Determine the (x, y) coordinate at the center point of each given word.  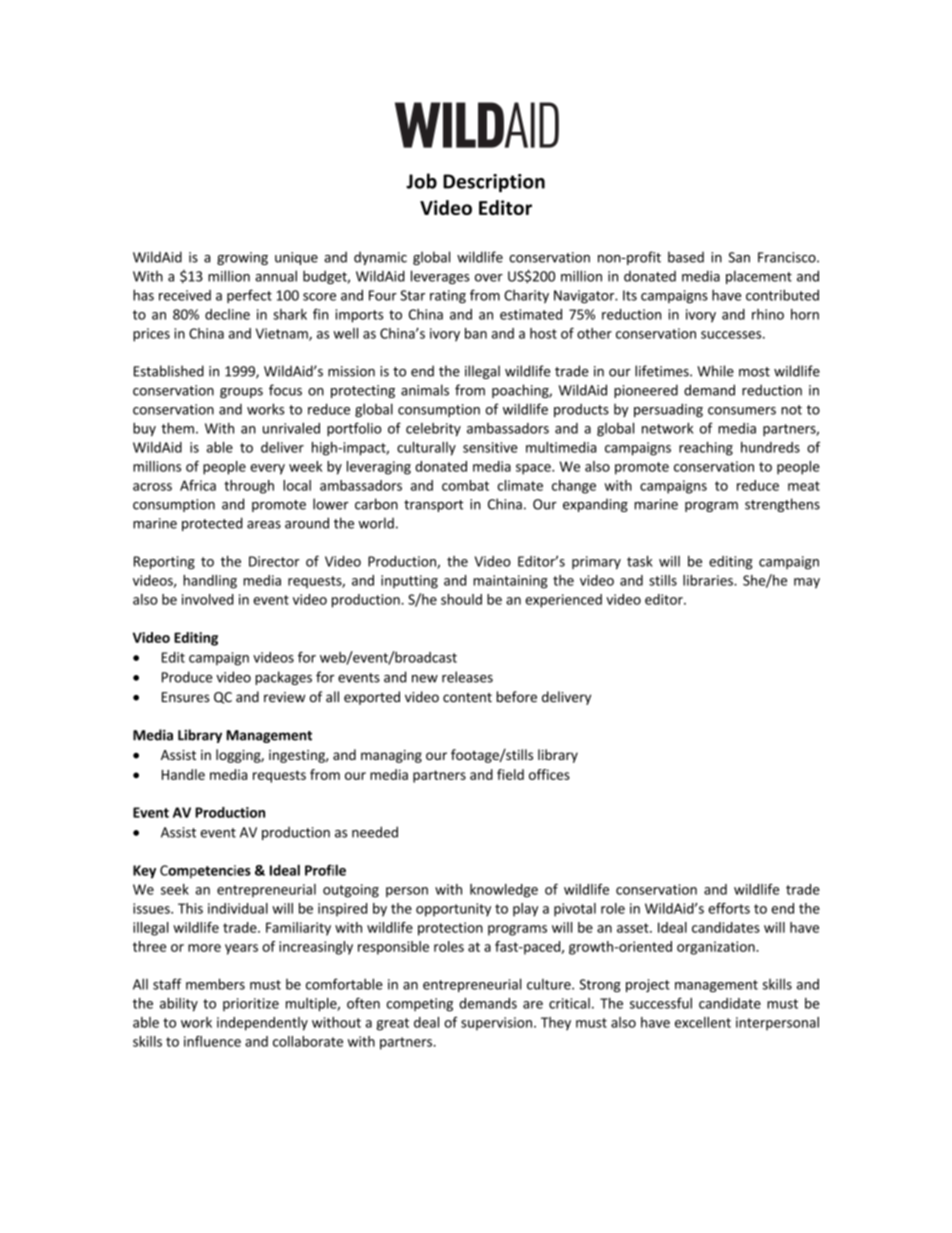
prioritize (251, 1004)
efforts (729, 908)
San (739, 257)
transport (433, 506)
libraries (709, 580)
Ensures (185, 697)
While (715, 371)
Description (494, 183)
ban (476, 333)
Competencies (205, 871)
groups (241, 393)
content (467, 698)
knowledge (504, 891)
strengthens (782, 505)
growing (242, 258)
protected (212, 524)
